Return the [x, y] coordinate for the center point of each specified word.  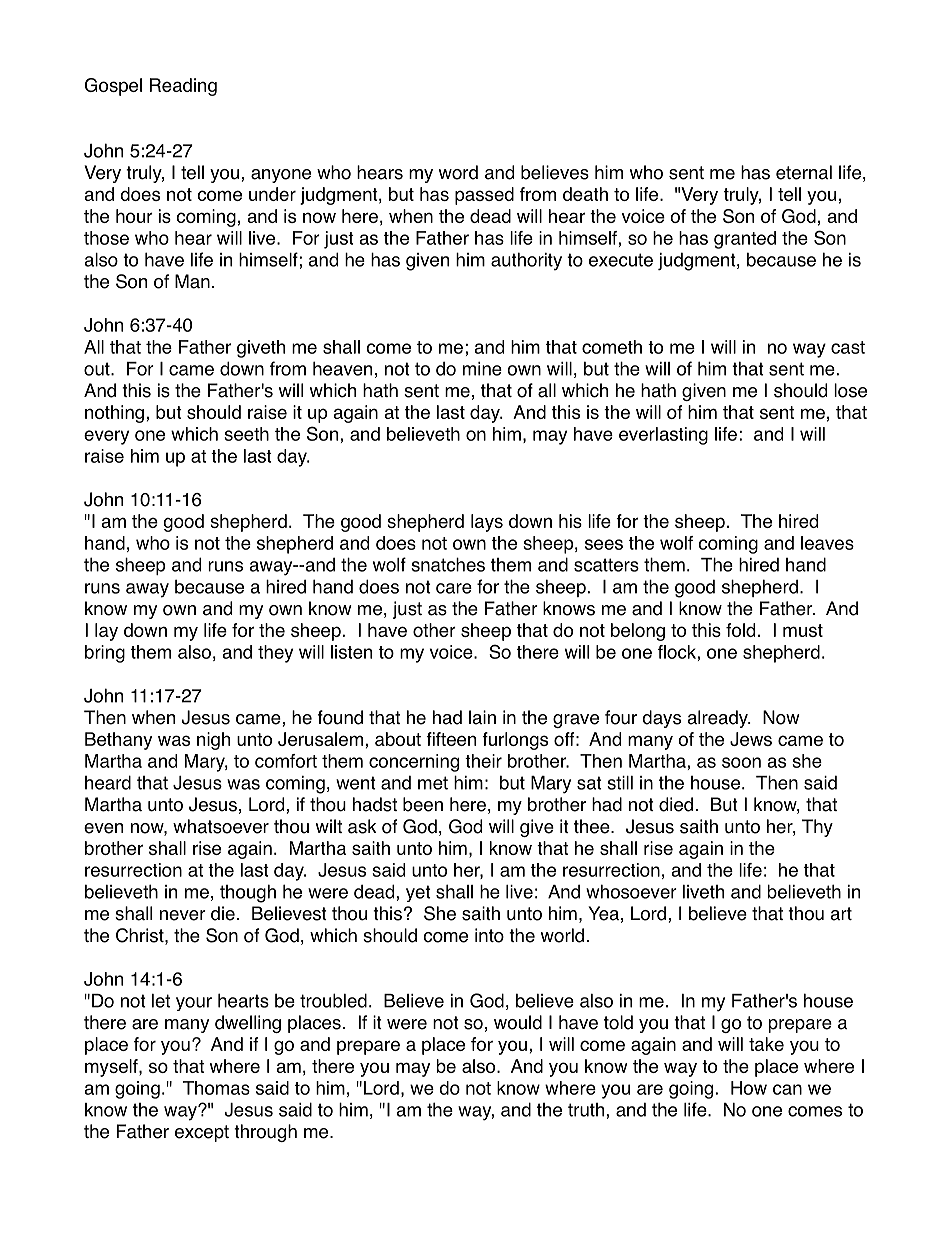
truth [587, 1110]
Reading [183, 87]
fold [740, 630]
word [458, 172]
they [275, 654]
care [454, 588]
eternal [804, 172]
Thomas [216, 1088]
